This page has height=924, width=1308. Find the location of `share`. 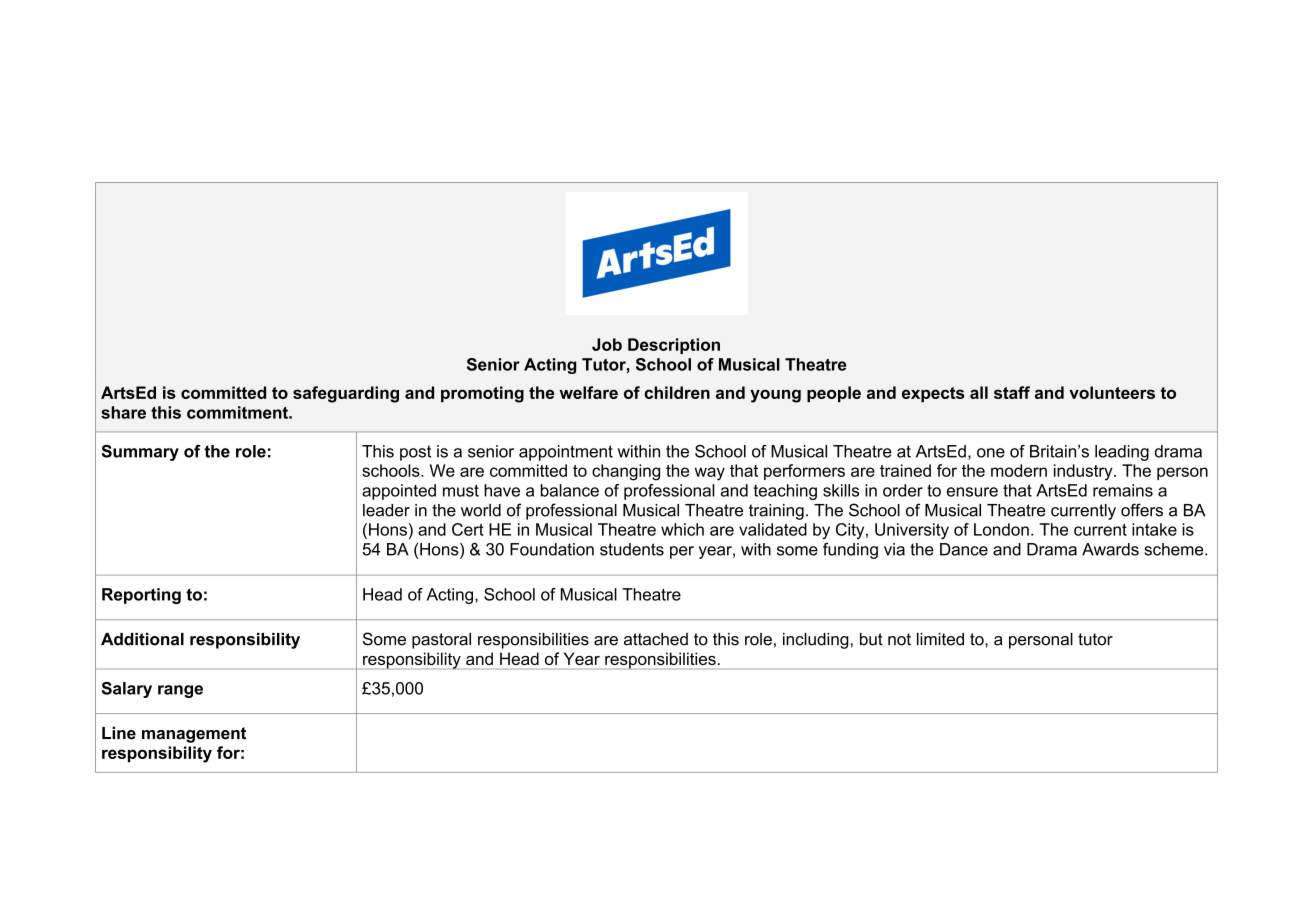

share is located at coordinates (123, 412).
